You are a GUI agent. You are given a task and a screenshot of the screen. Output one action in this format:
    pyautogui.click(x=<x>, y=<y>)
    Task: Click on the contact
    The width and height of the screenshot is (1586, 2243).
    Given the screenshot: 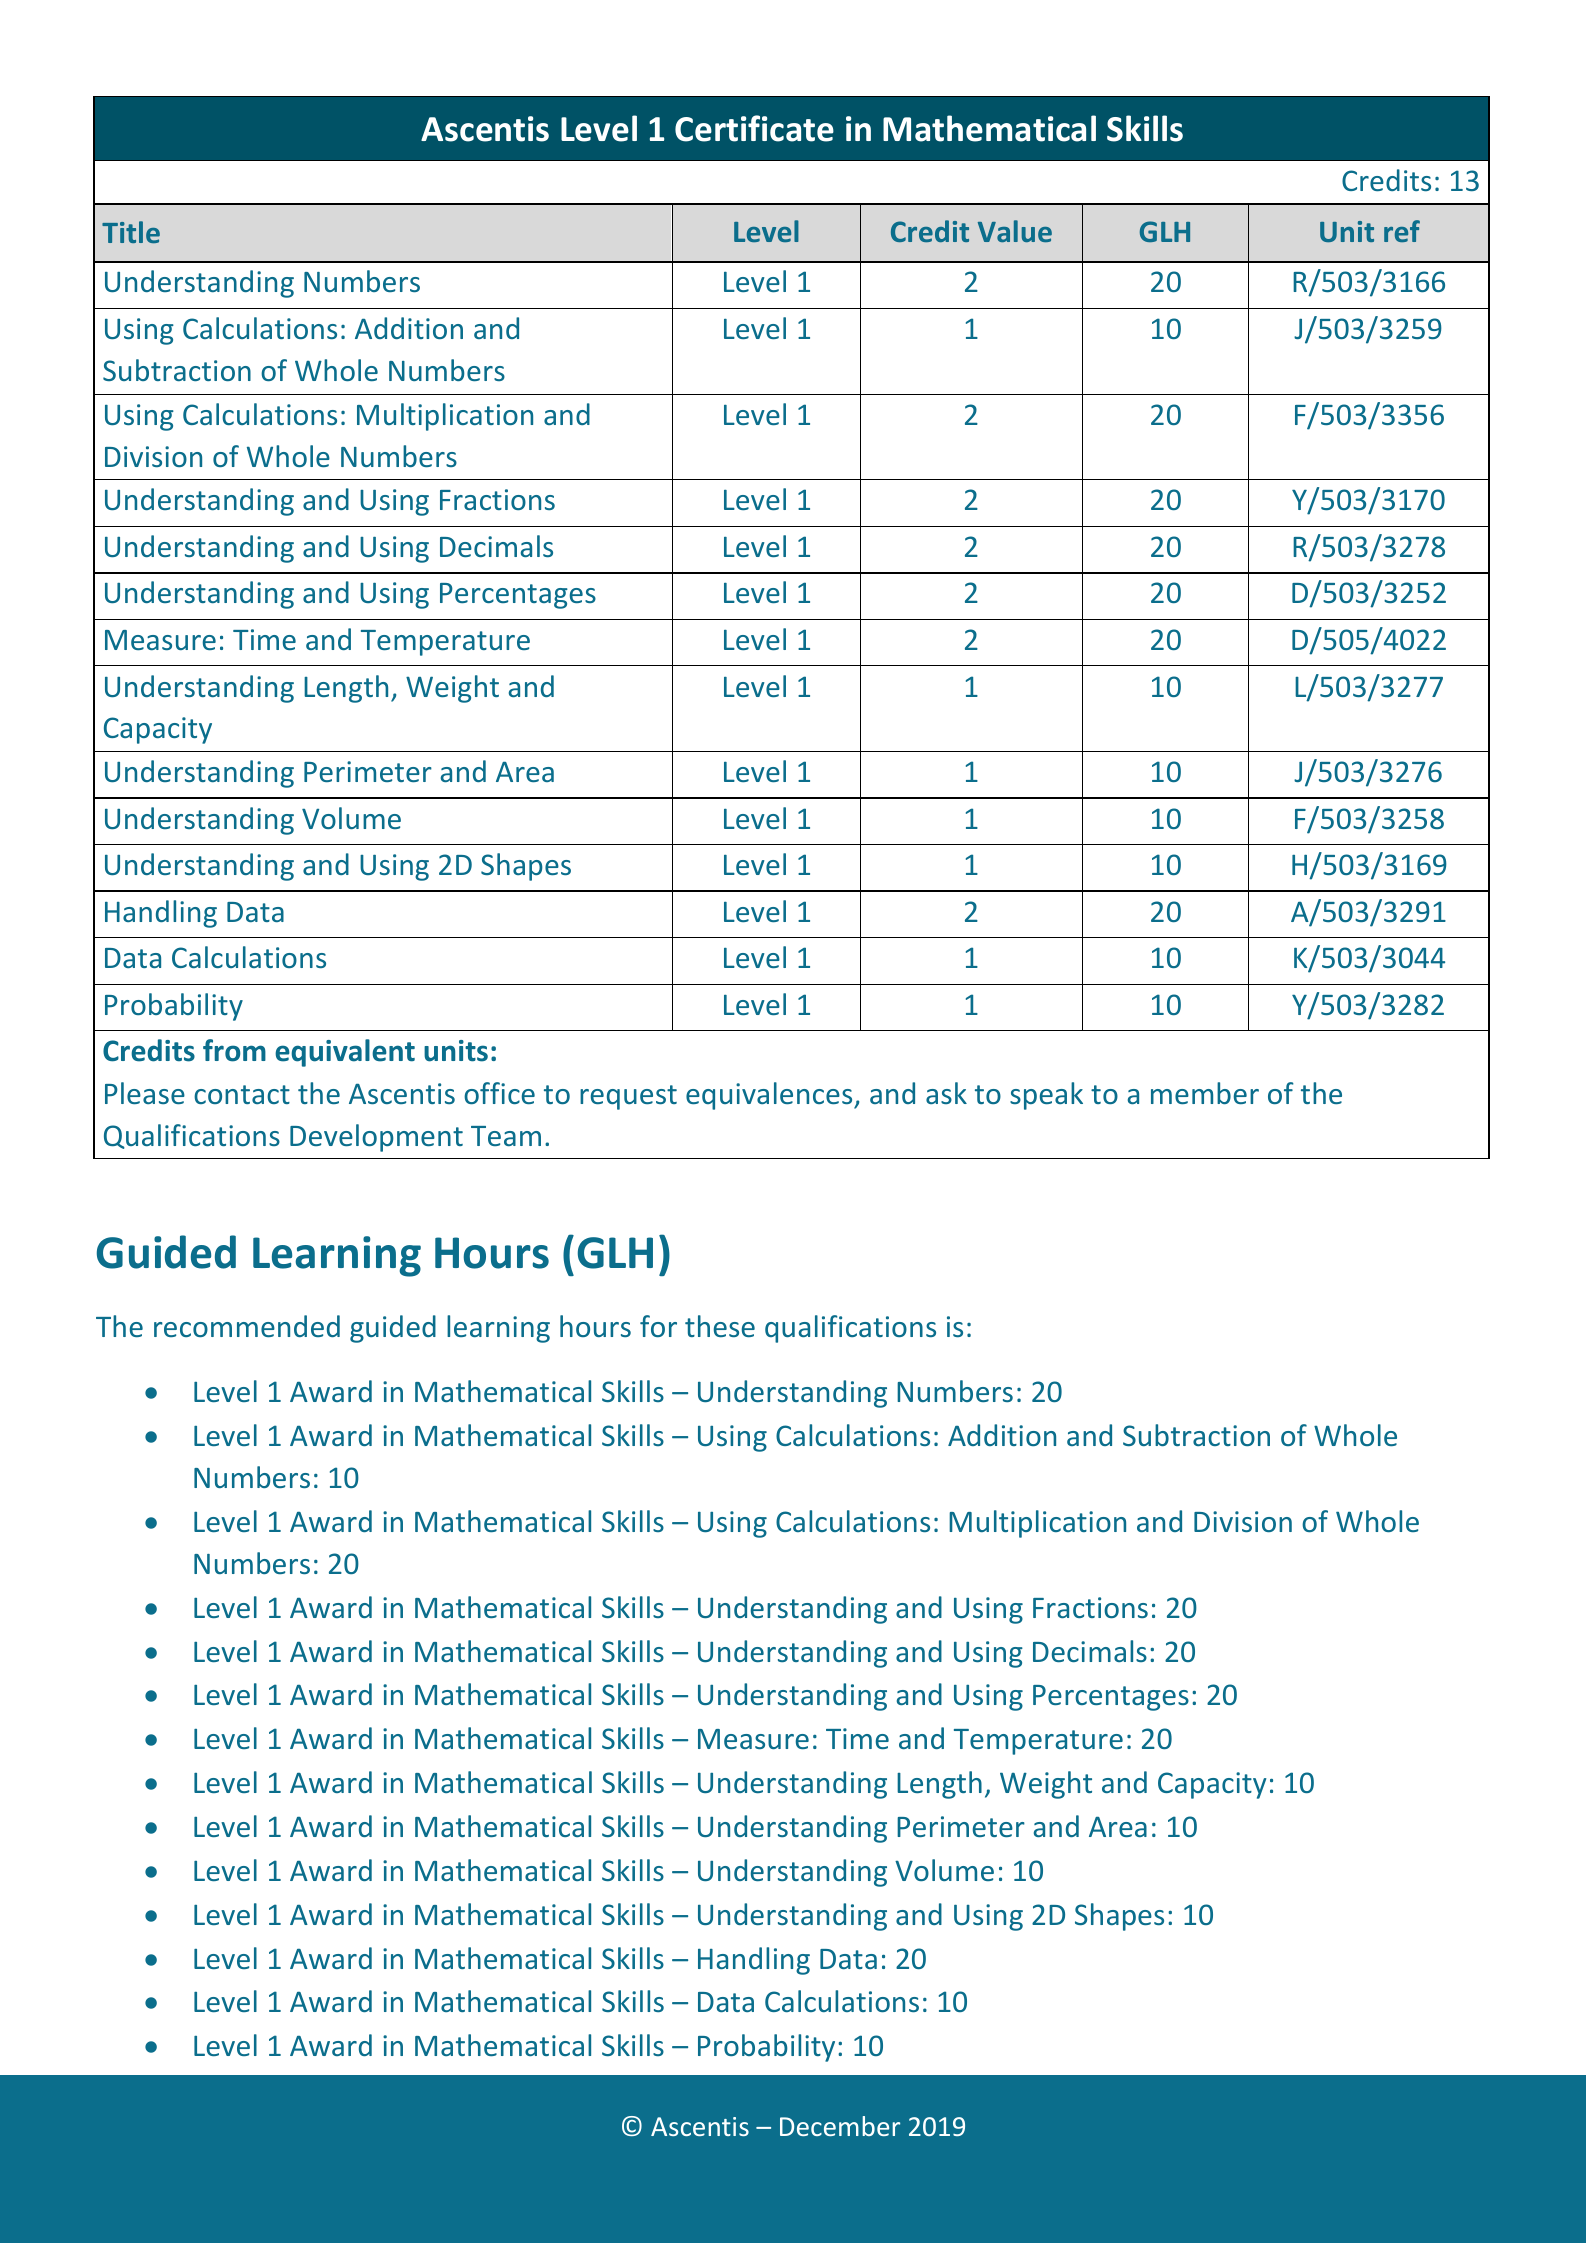 What is the action you would take?
    pyautogui.click(x=242, y=1094)
